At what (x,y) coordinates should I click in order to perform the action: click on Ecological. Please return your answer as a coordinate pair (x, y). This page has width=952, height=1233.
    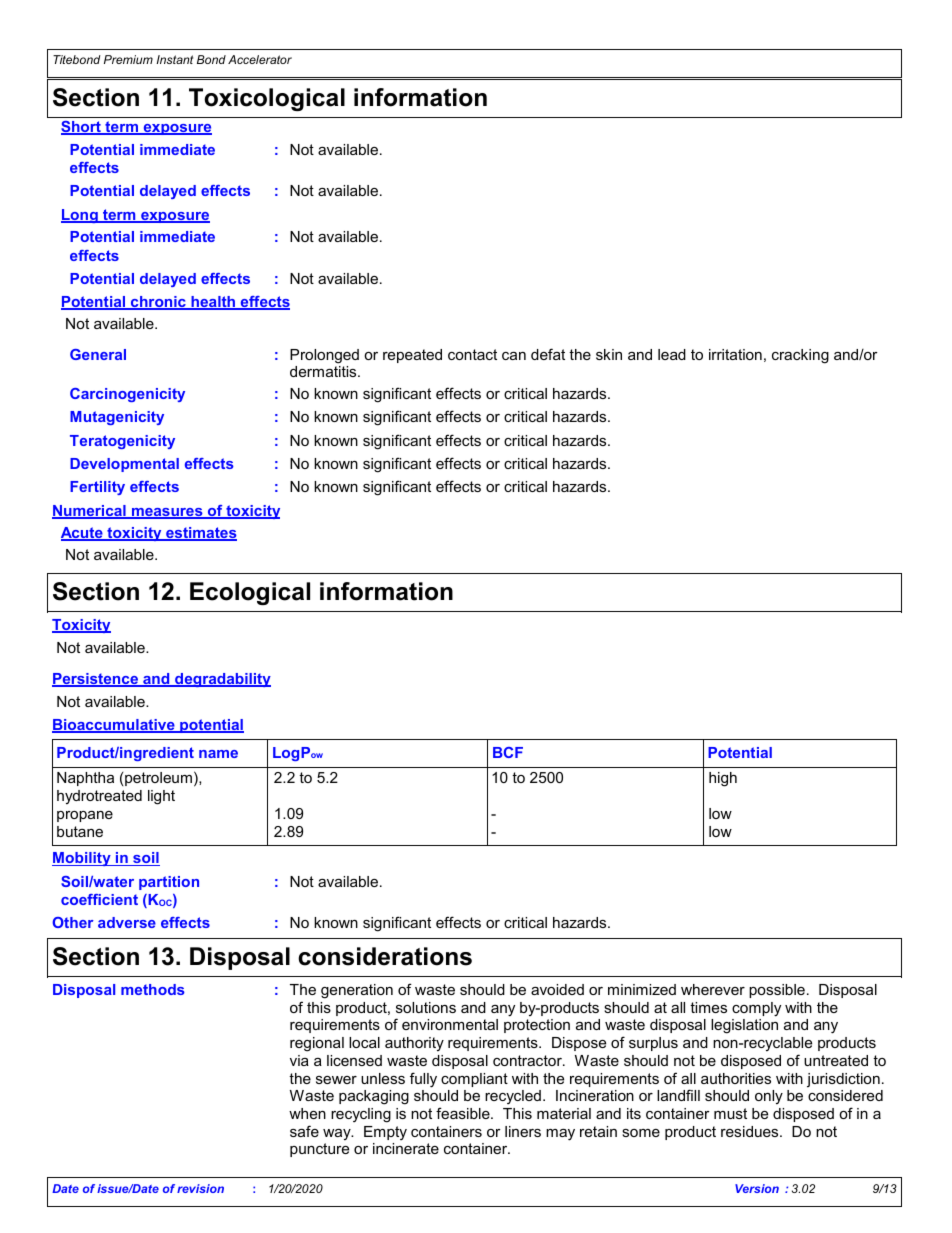
    Looking at the image, I should click on (250, 593).
